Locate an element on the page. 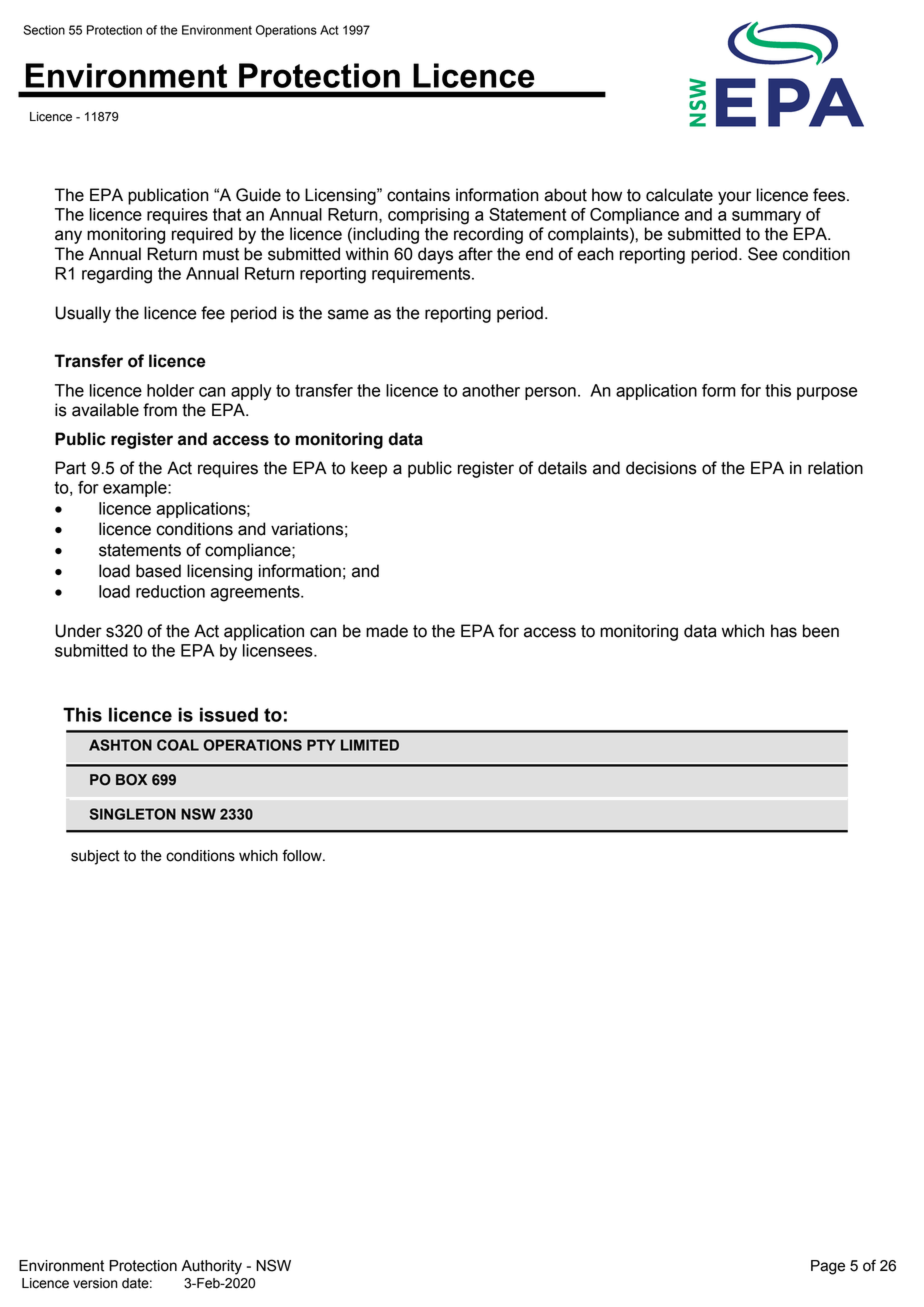 The image size is (924, 1307). Page is located at coordinates (828, 1267).
